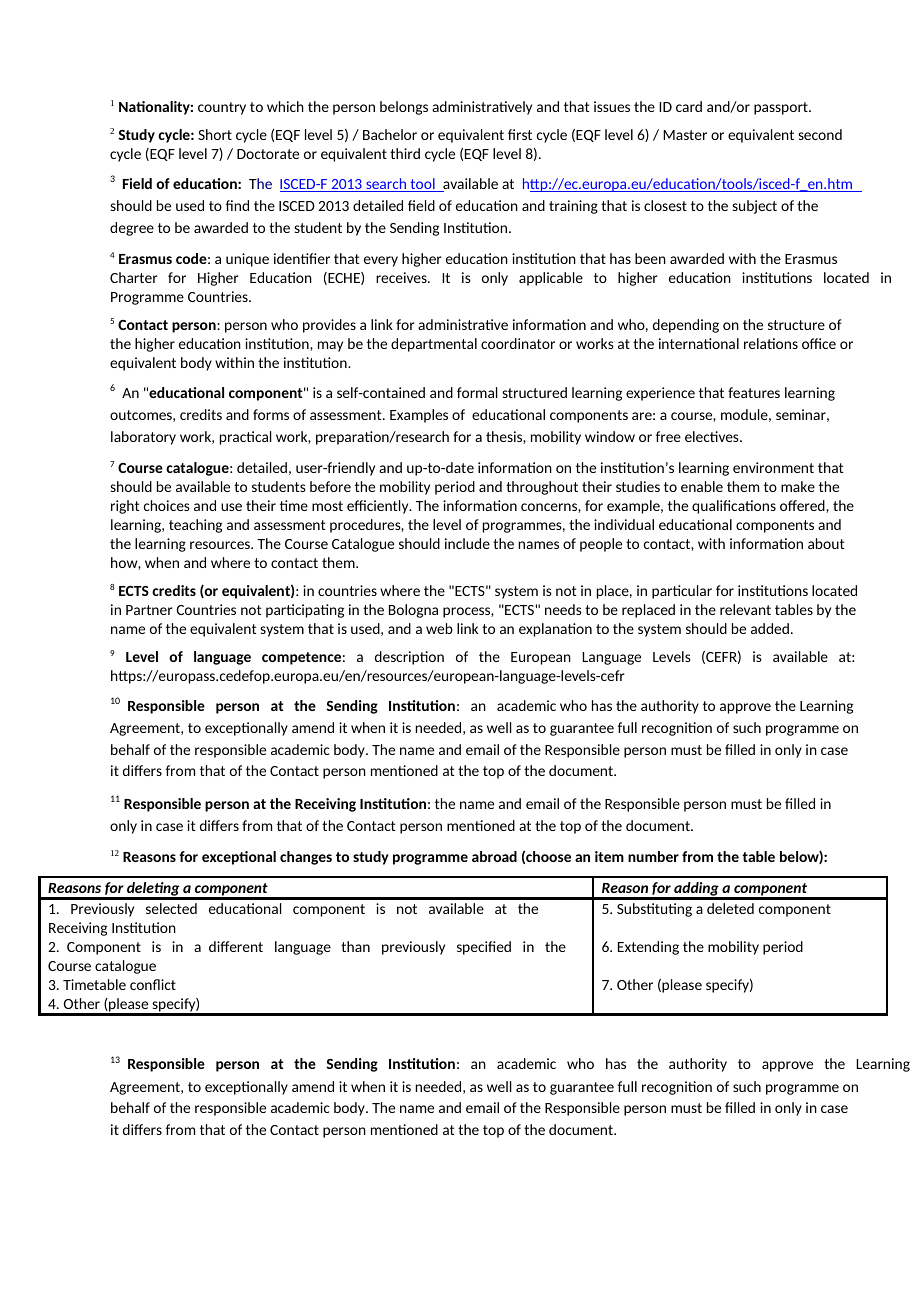 The image size is (924, 1308). I want to click on features, so click(754, 392).
